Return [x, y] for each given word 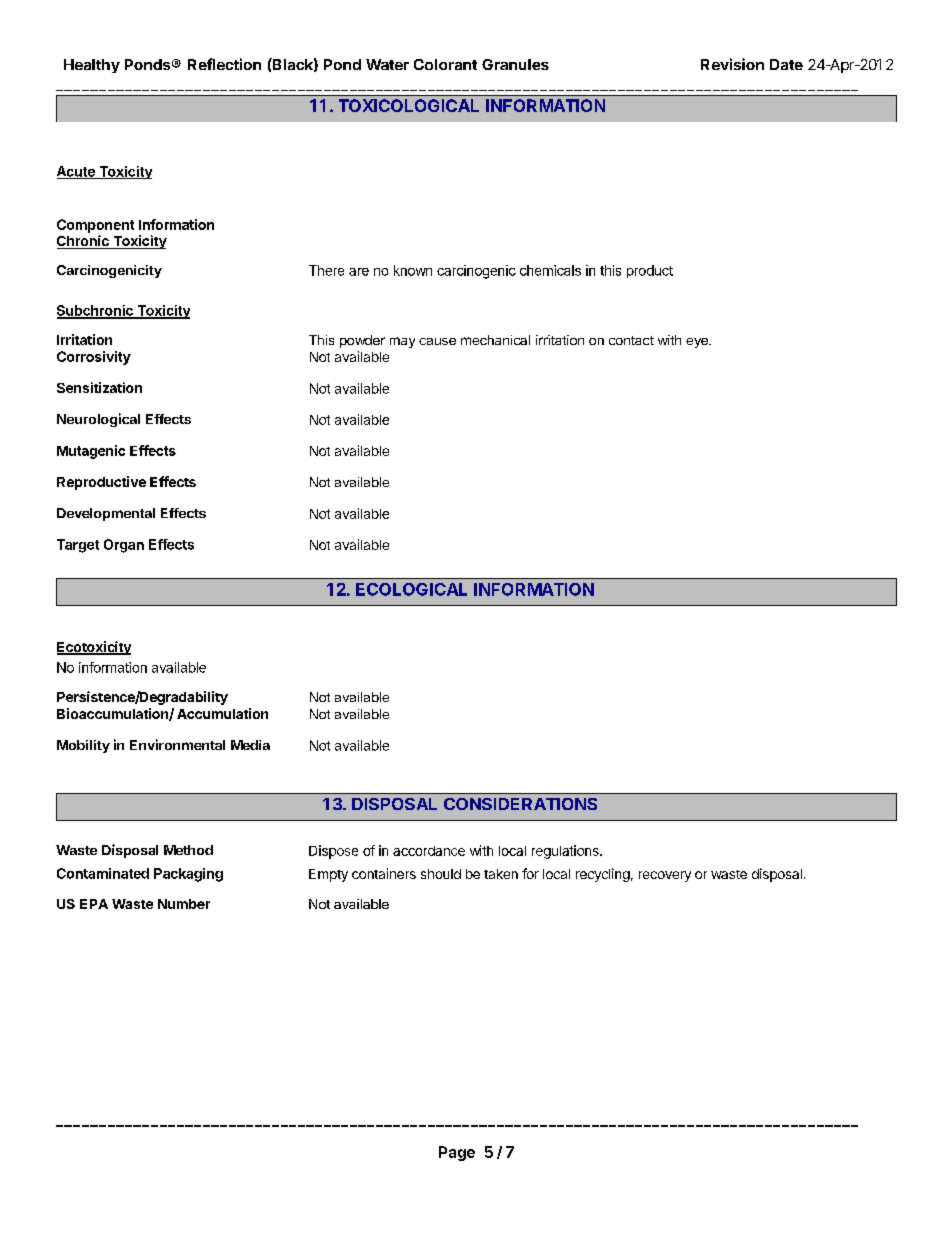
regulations [566, 852]
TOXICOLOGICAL [409, 105]
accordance [429, 851]
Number [184, 904]
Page [457, 1153]
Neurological [98, 420]
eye [698, 343]
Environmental [177, 744]
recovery [665, 876]
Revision [732, 64]
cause [437, 341]
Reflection [224, 64]
